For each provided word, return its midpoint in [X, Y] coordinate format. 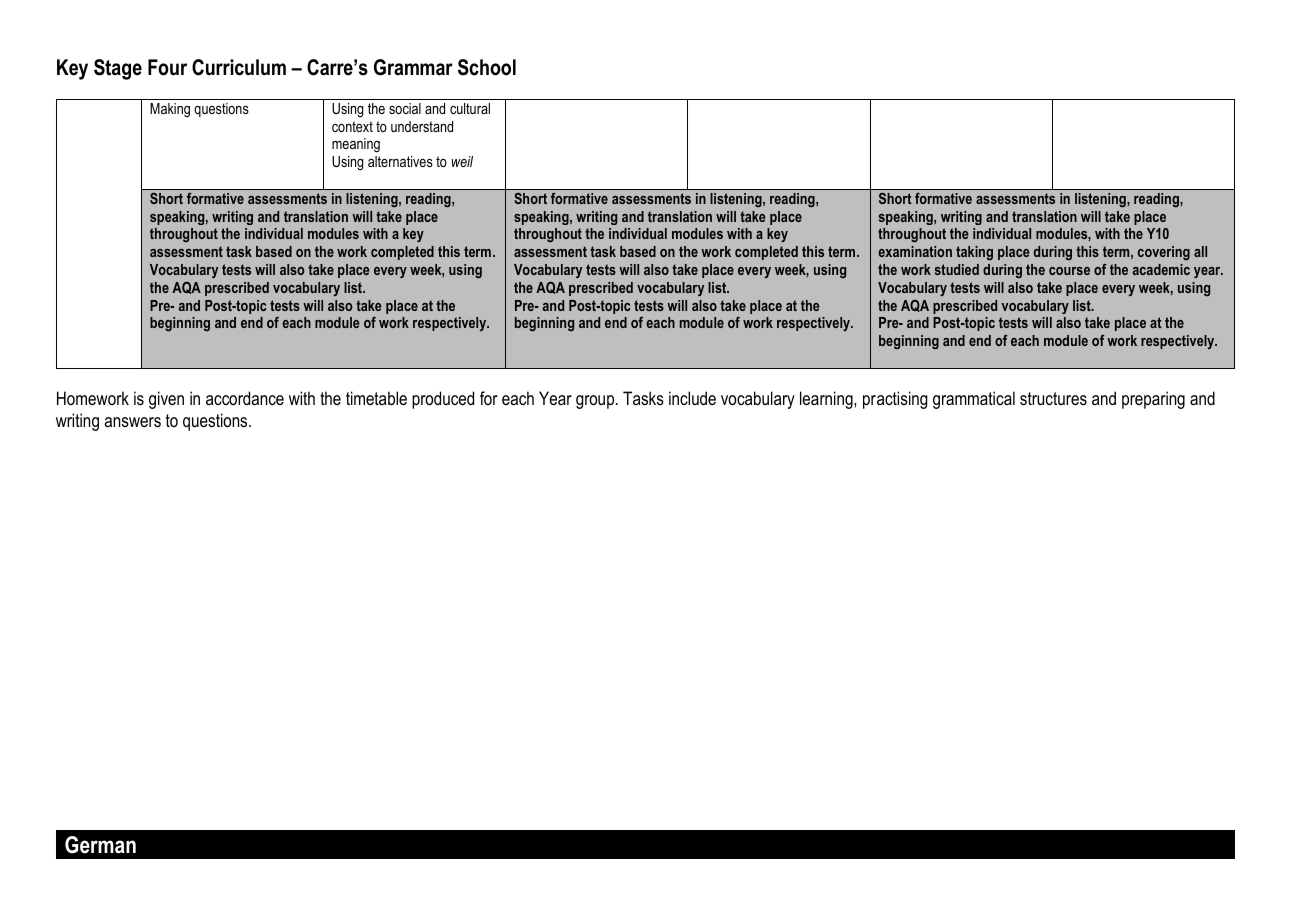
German [100, 845]
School [487, 67]
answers [132, 422]
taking [974, 253]
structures [1053, 399]
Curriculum [239, 67]
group [596, 402]
